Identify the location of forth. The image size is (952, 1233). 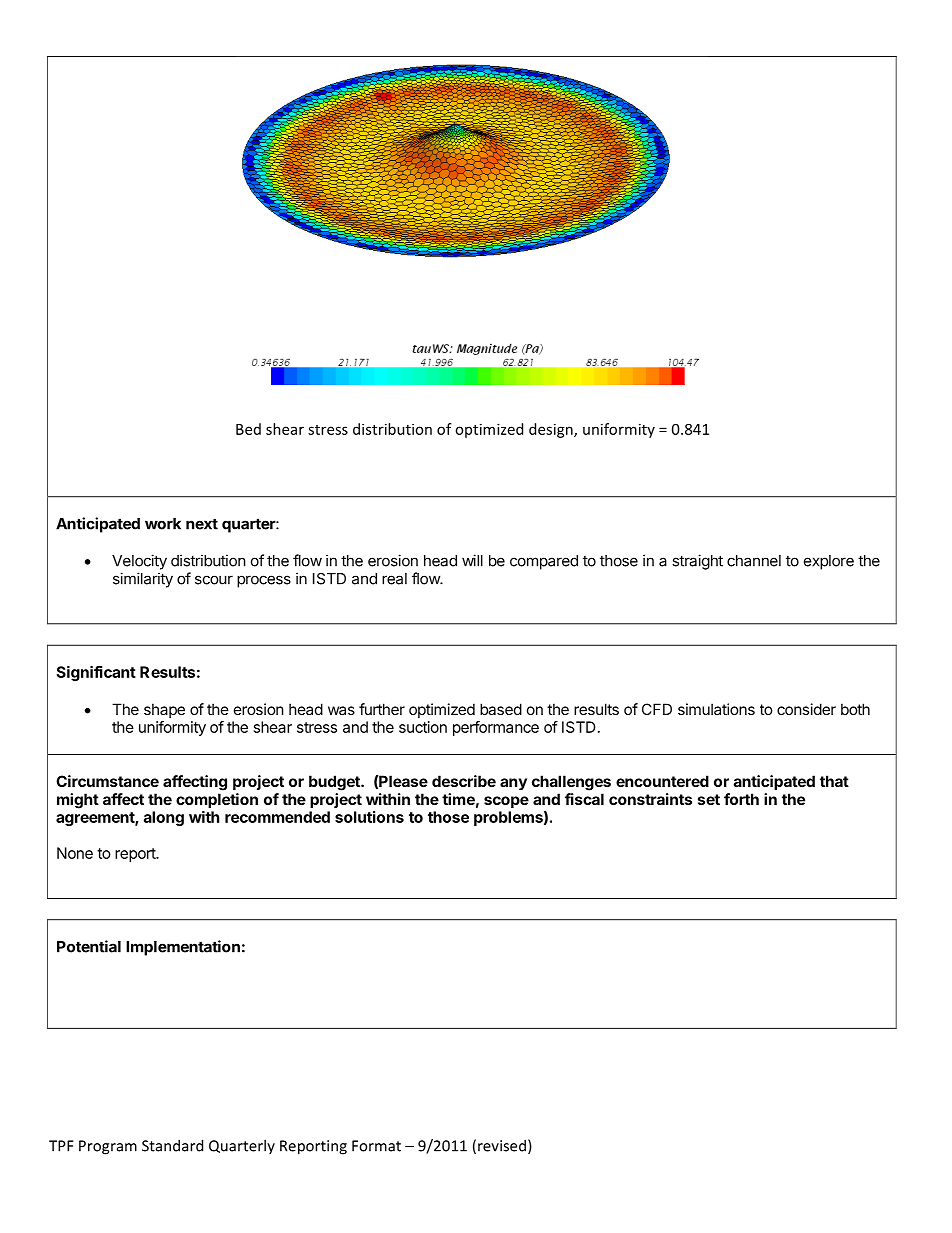
(741, 799).
